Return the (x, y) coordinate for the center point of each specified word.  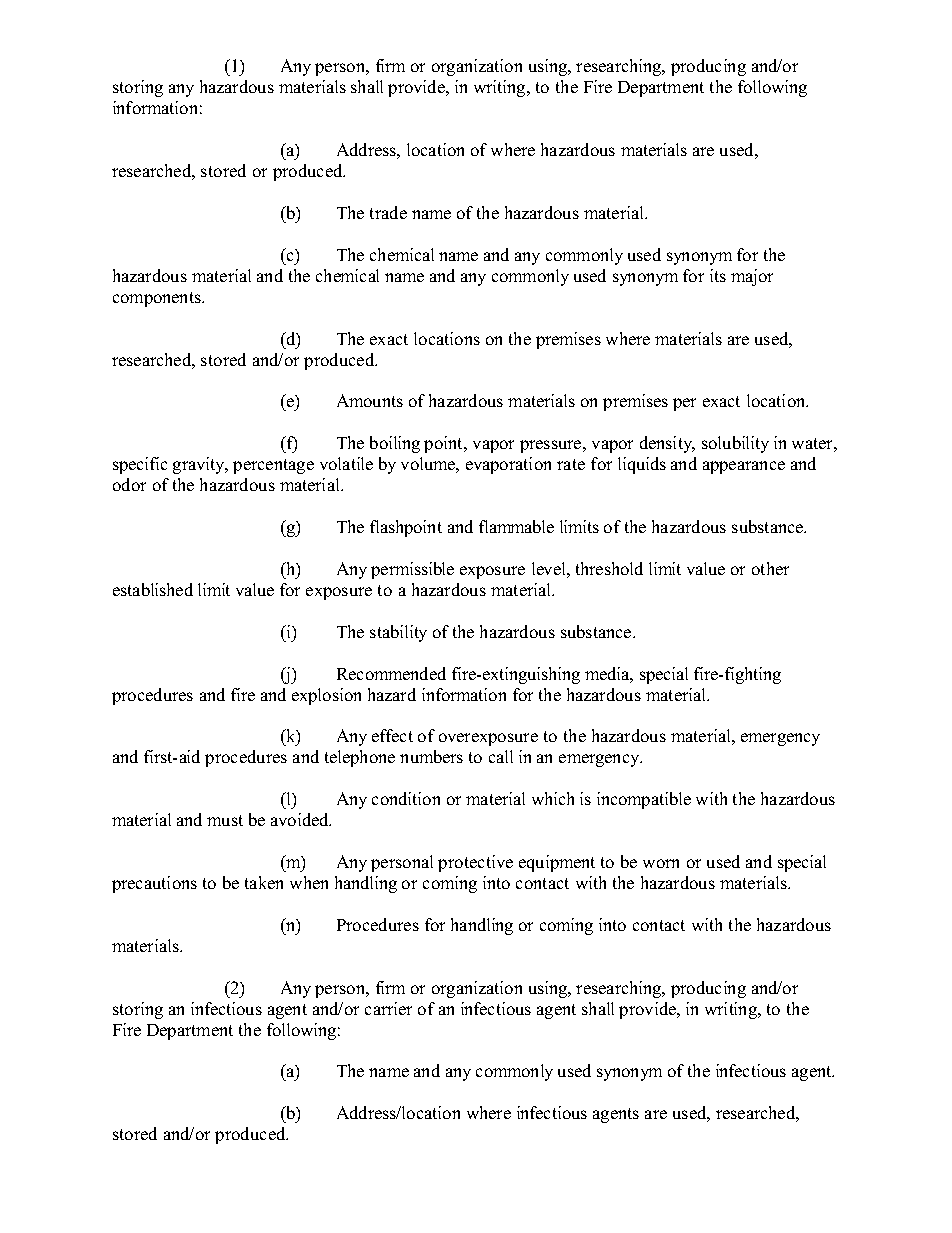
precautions (154, 884)
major (752, 277)
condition (406, 798)
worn (661, 863)
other (770, 568)
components (158, 299)
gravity (200, 465)
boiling (395, 444)
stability (398, 633)
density (667, 444)
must (225, 820)
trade (388, 212)
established (153, 589)
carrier (388, 1008)
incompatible (644, 800)
